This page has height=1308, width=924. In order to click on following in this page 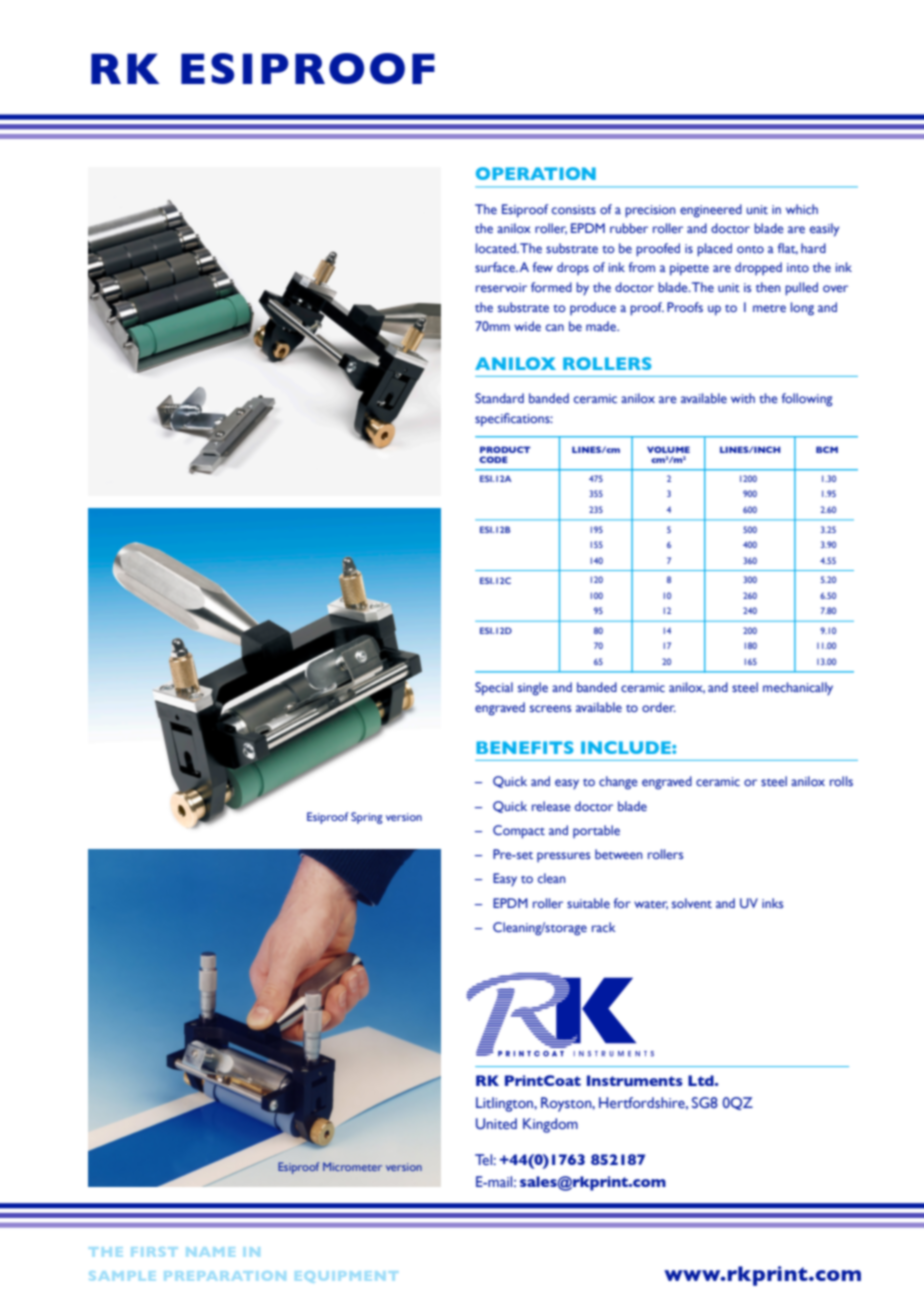, I will do `click(807, 400)`.
